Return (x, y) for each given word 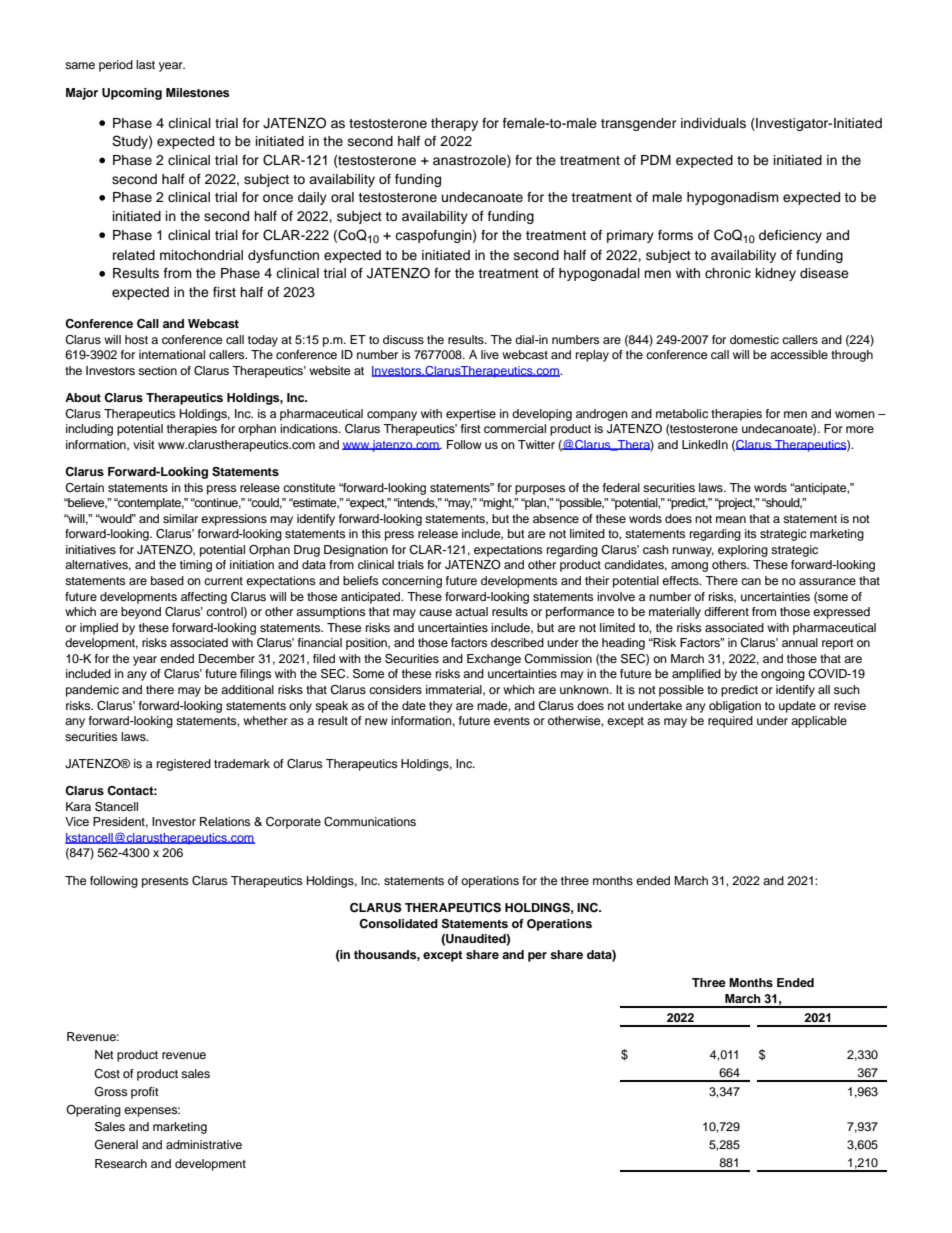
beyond (141, 613)
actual (471, 611)
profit (145, 1093)
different (726, 611)
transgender (639, 124)
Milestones (197, 92)
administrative (204, 1144)
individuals (713, 123)
